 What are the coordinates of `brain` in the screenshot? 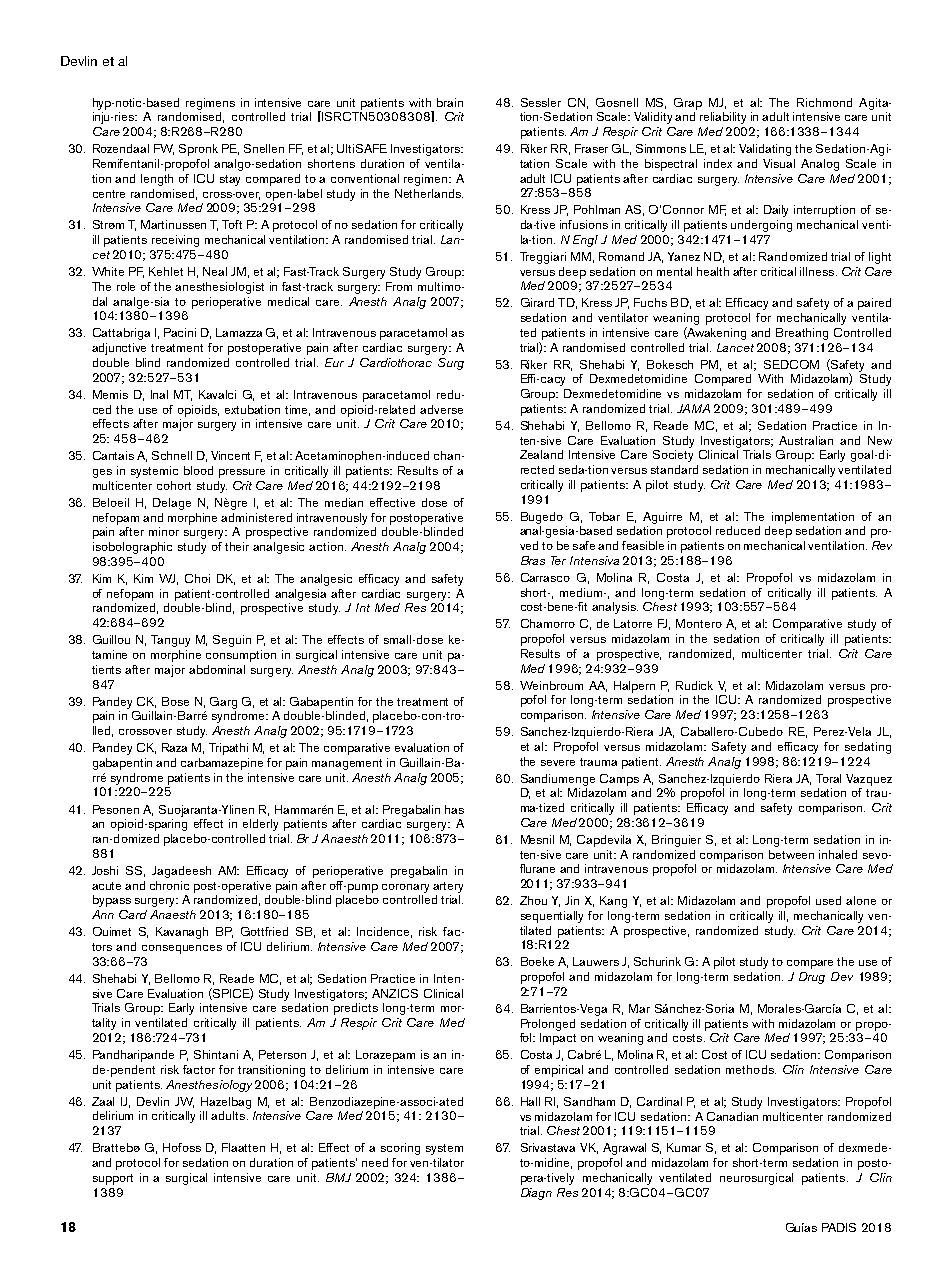 It's located at (450, 102).
